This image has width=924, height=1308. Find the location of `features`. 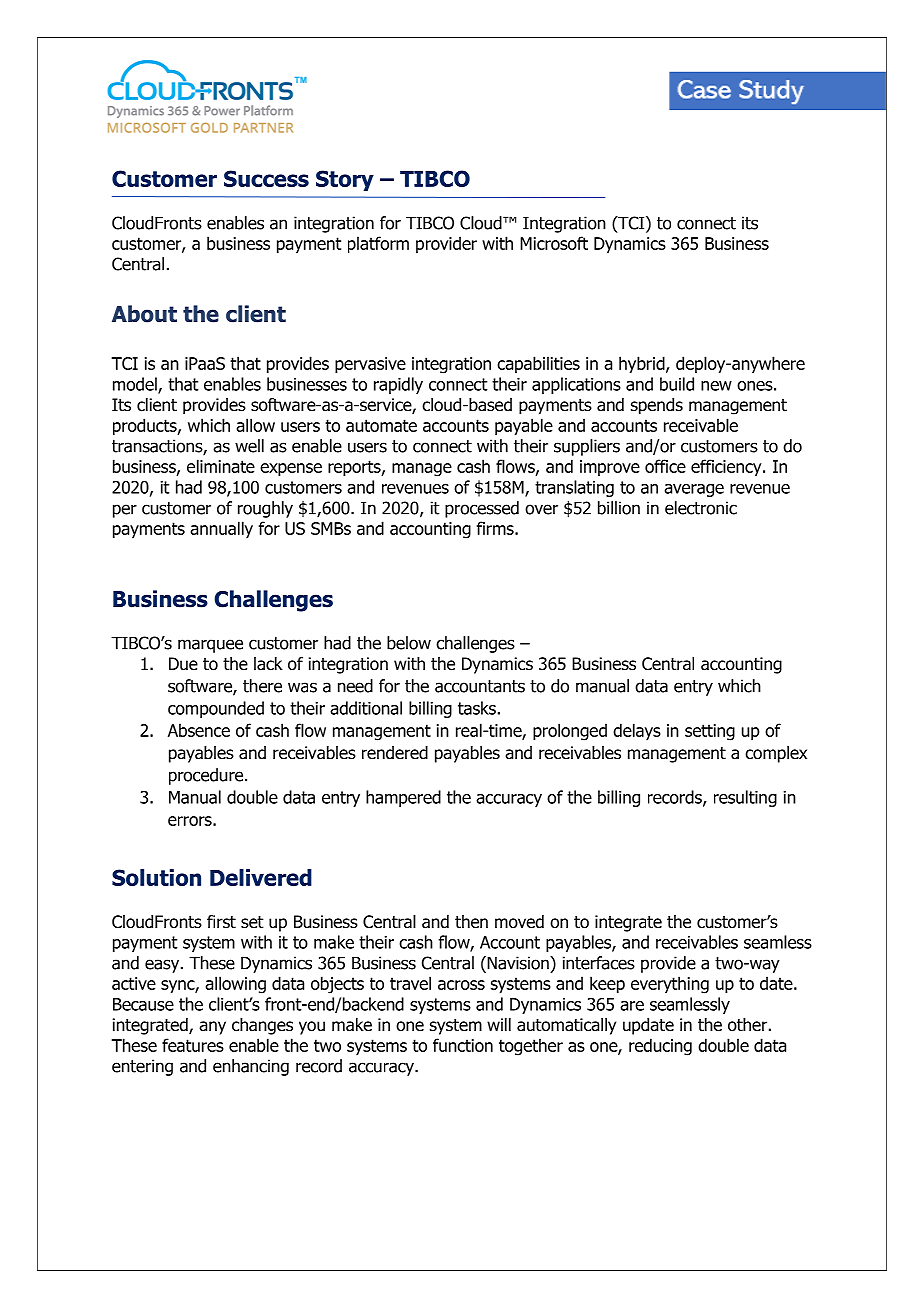

features is located at coordinates (193, 1045).
